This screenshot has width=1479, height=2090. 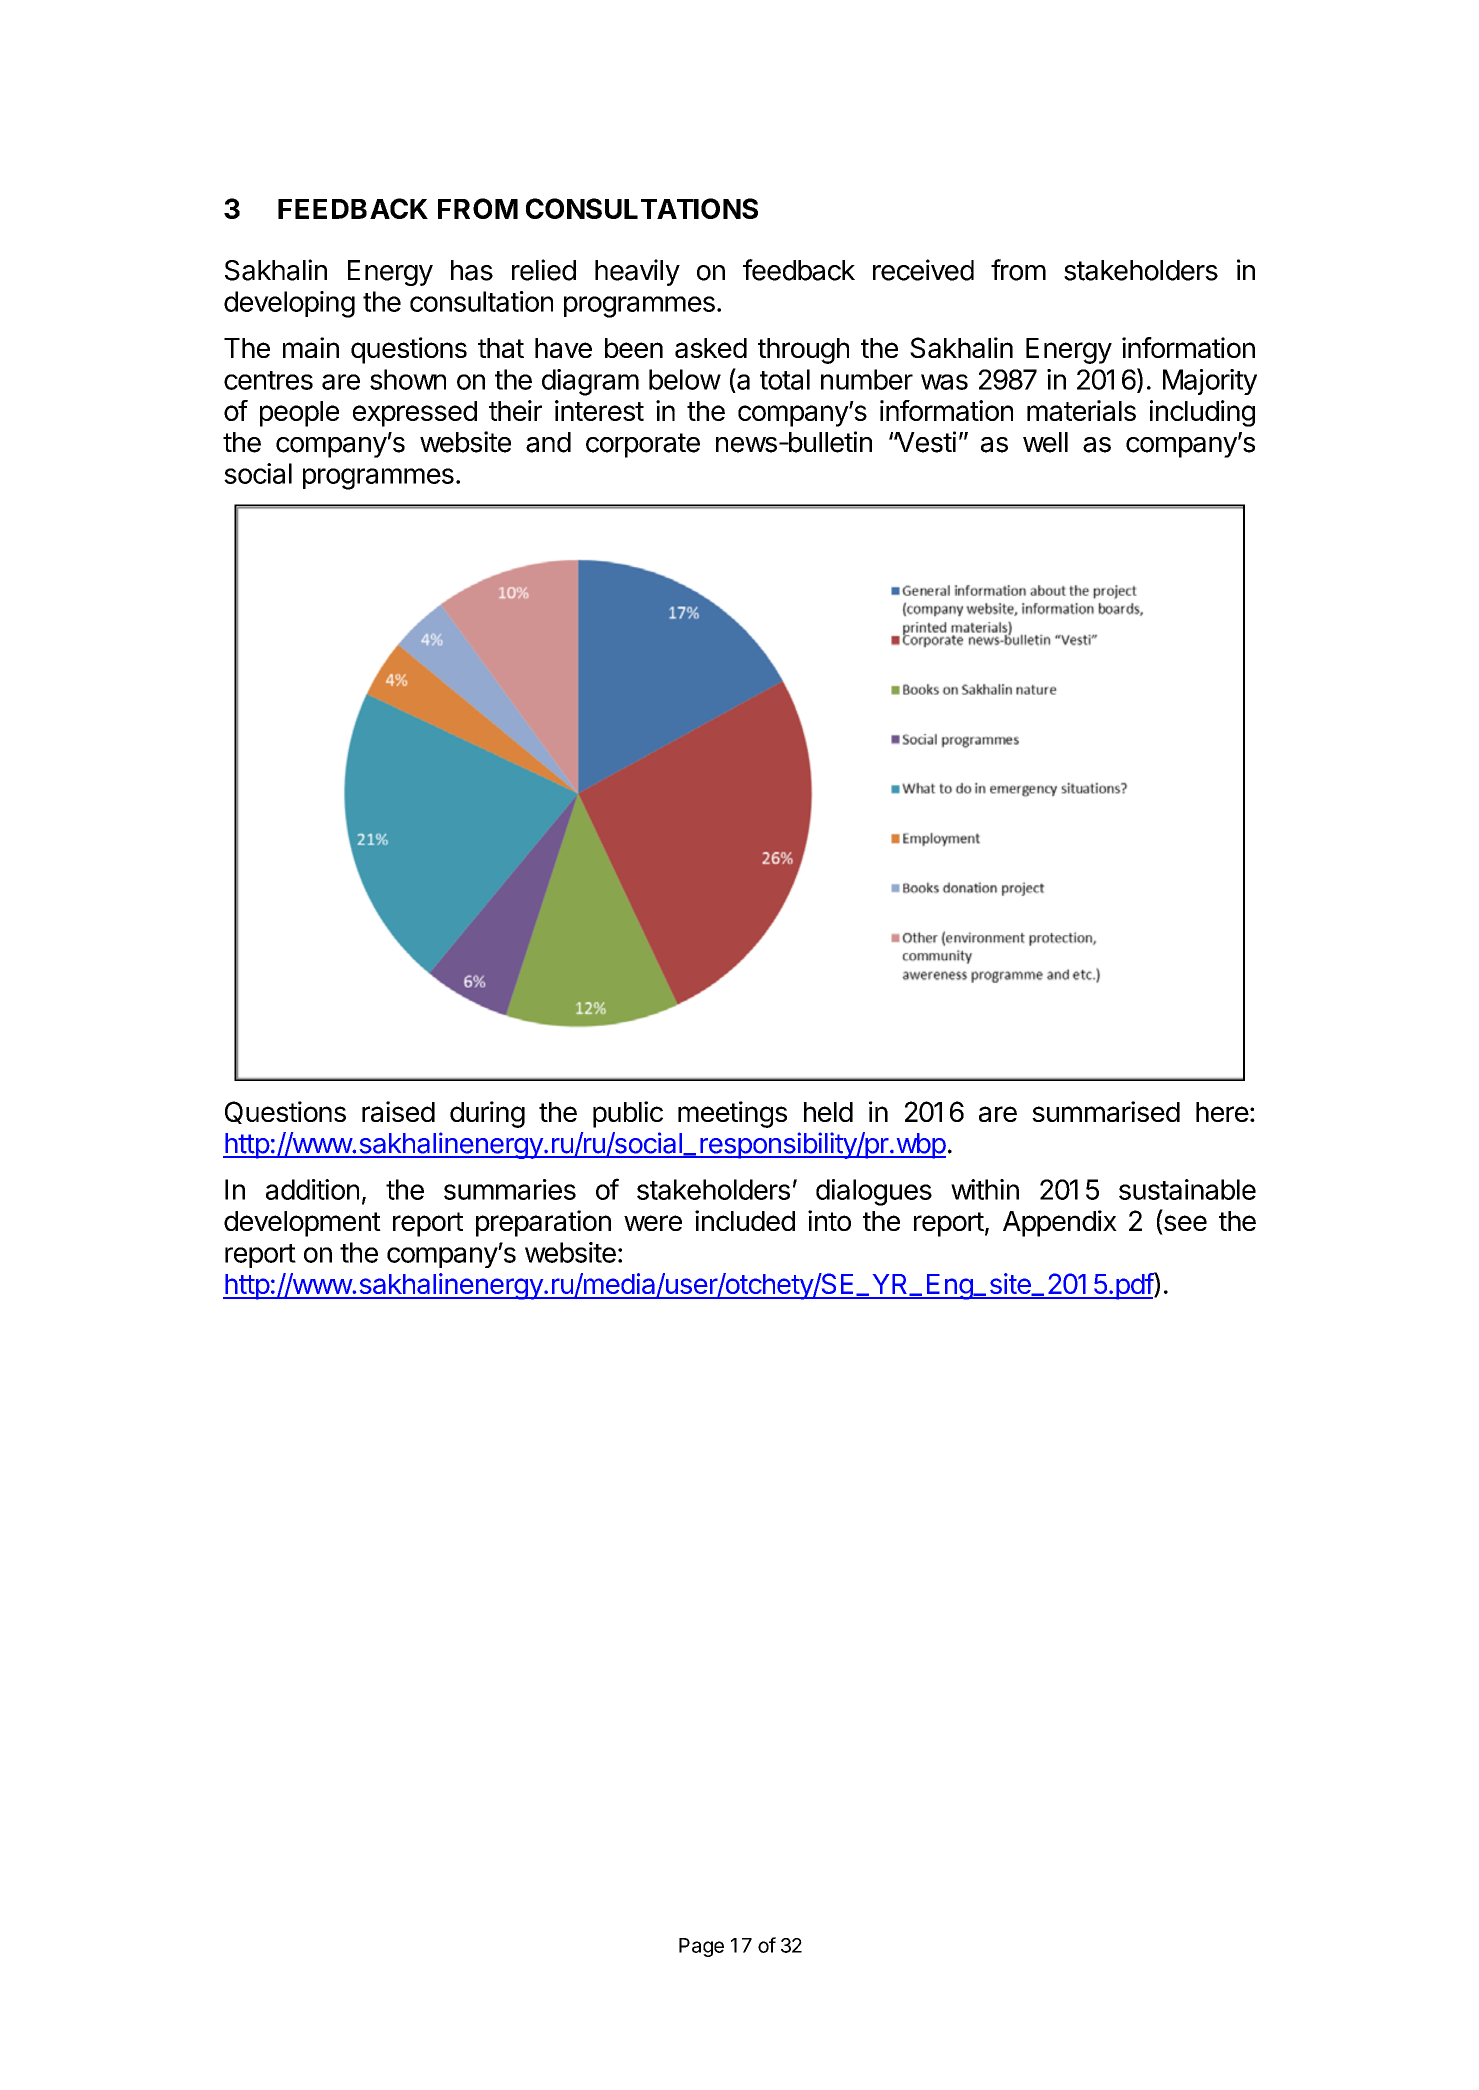 I want to click on asked, so click(x=711, y=348).
